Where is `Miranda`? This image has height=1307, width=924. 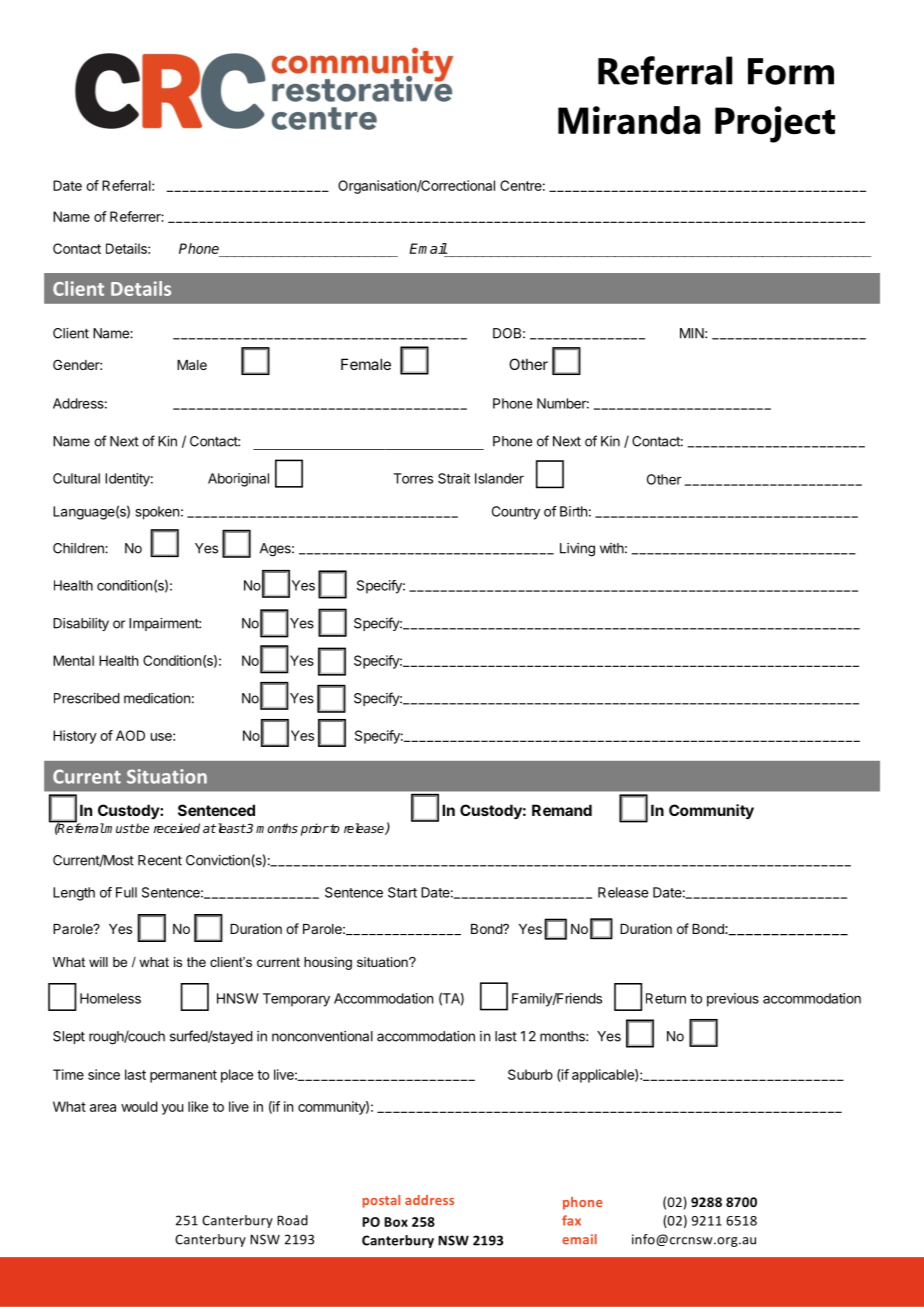
Miranda is located at coordinates (629, 120).
